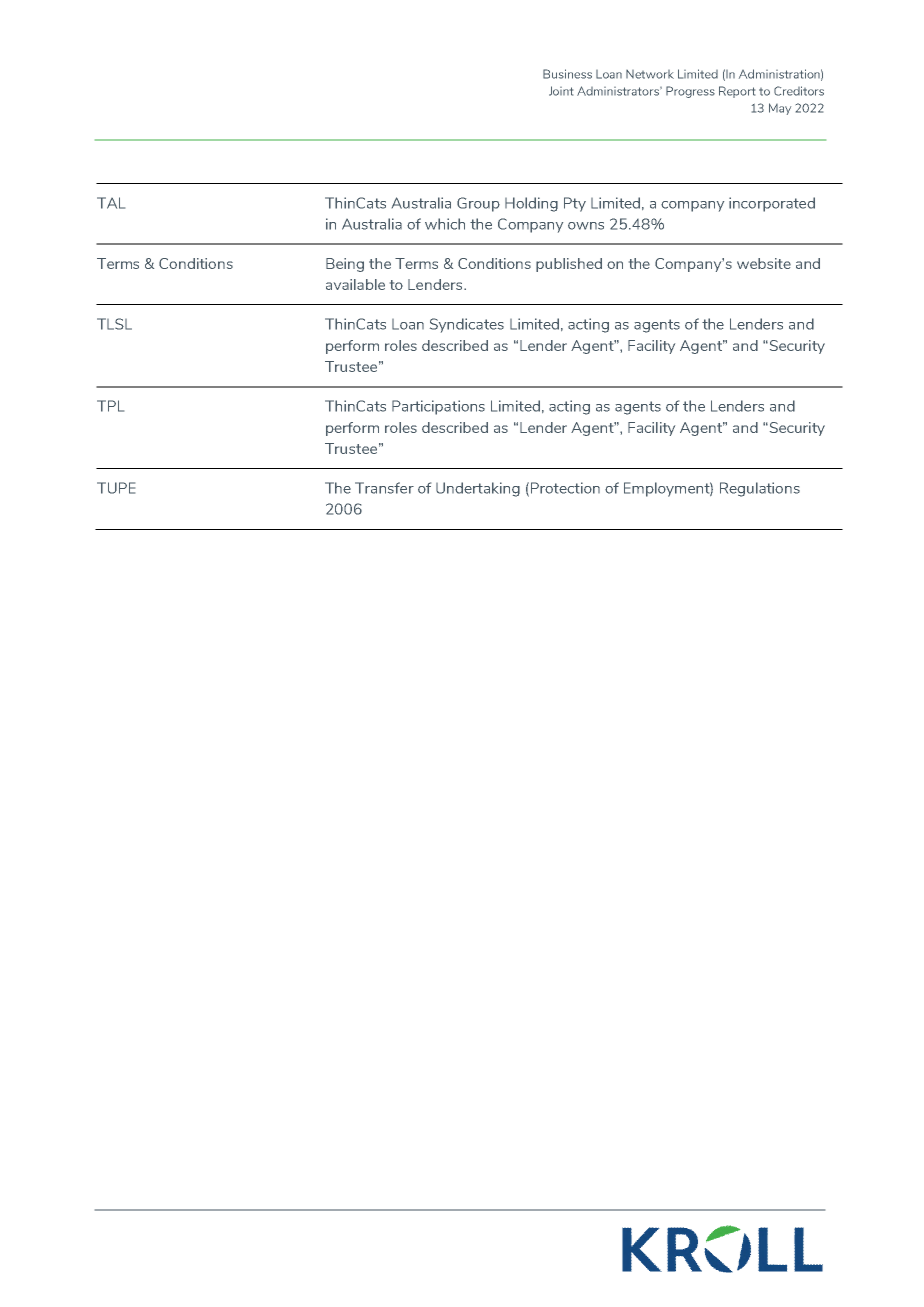  What do you see at coordinates (478, 489) in the document?
I see `Undertaking` at bounding box center [478, 489].
